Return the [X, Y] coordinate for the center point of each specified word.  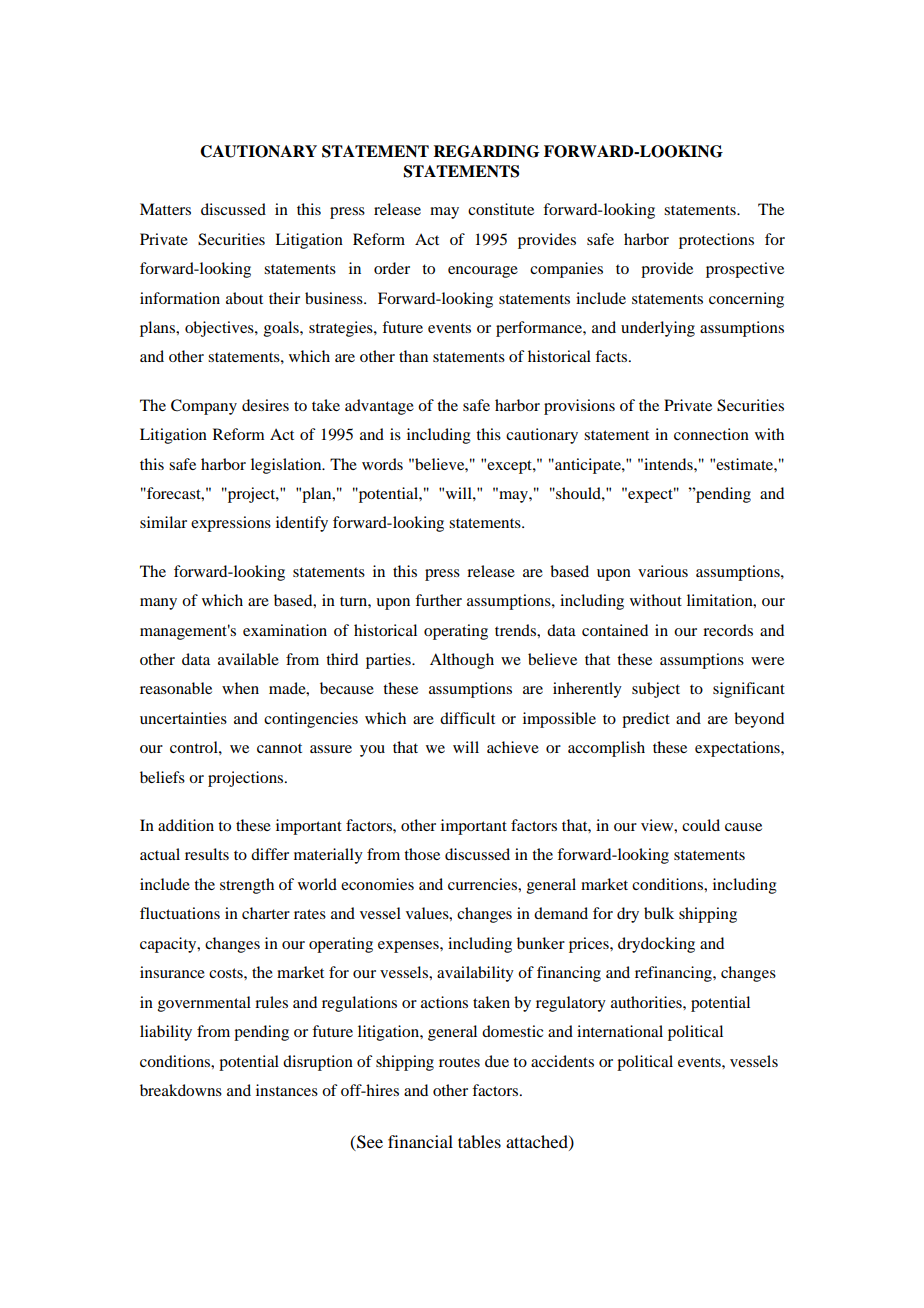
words [382, 464]
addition [186, 825]
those [422, 854]
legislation [287, 466]
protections [716, 241]
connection [711, 434]
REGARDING [486, 151]
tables [479, 1141]
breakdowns [181, 1090]
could [701, 825]
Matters [165, 209]
